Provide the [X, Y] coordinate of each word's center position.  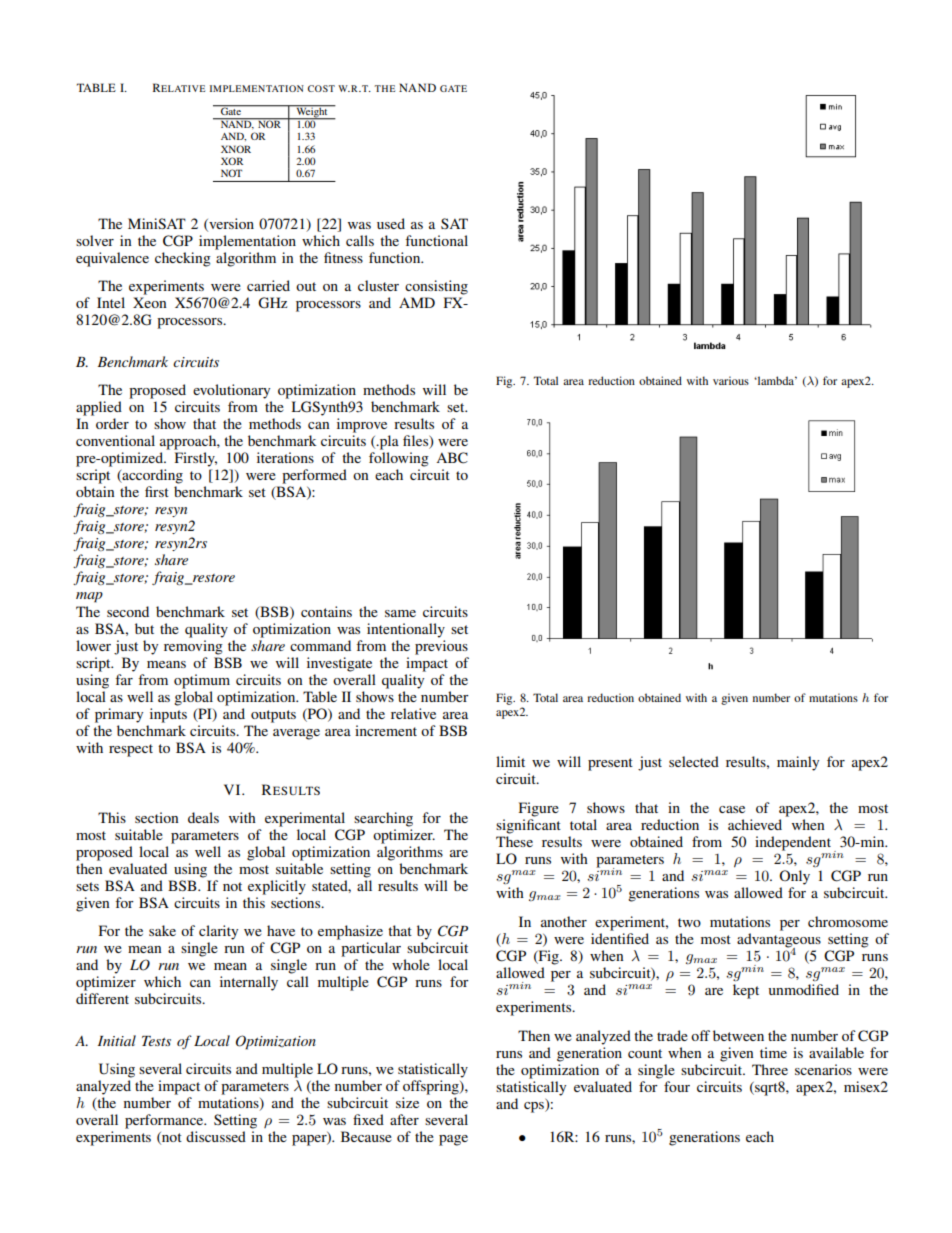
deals [203, 817]
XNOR [236, 149]
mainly [798, 763]
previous [441, 647]
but [144, 628]
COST [321, 88]
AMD [417, 302]
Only [794, 877]
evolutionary [231, 391]
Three [770, 1069]
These [514, 841]
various [731, 380]
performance [165, 1121]
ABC [452, 458]
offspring [432, 1087]
